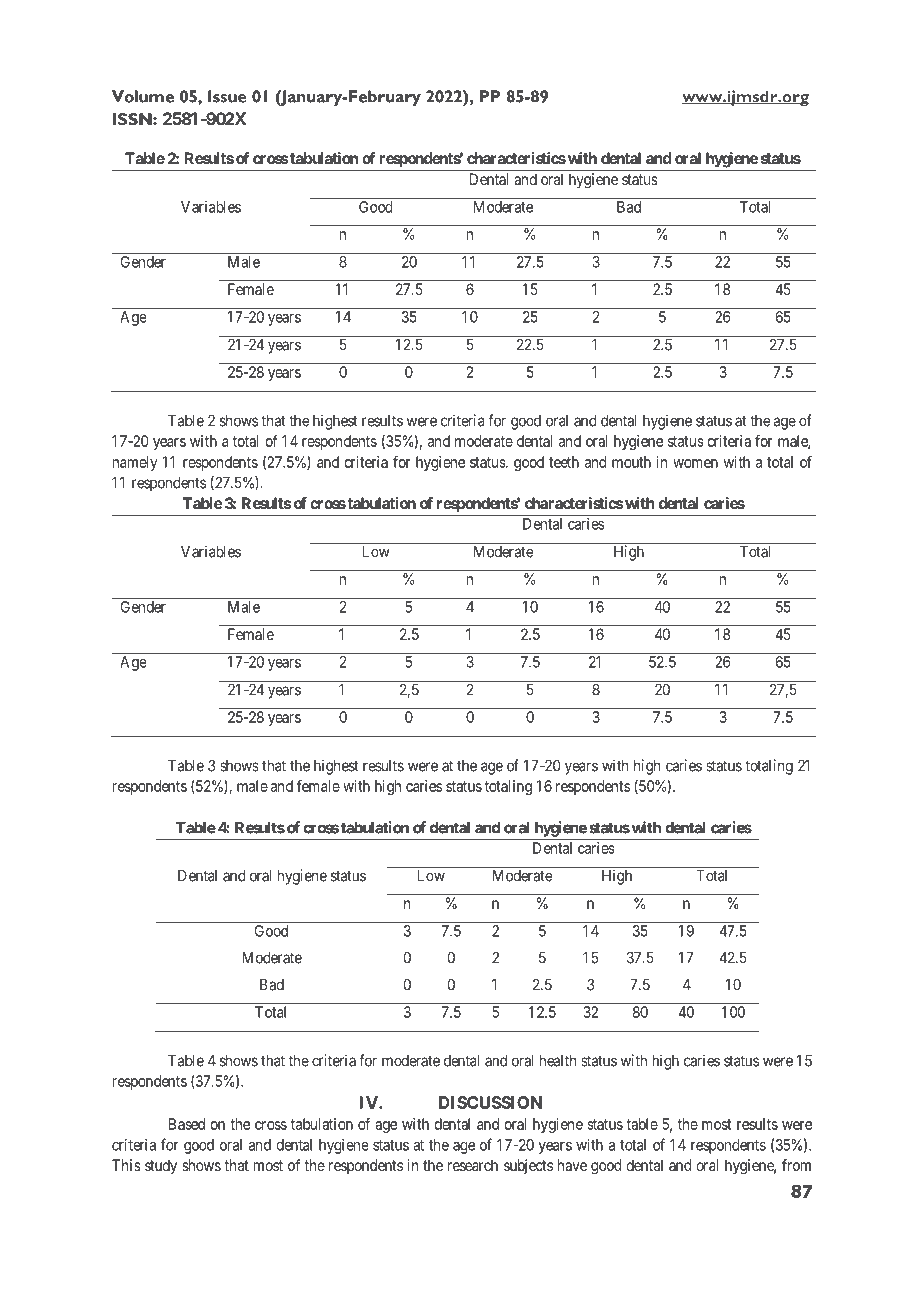 Image resolution: width=924 pixels, height=1308 pixels. I want to click on teeth, so click(564, 462).
